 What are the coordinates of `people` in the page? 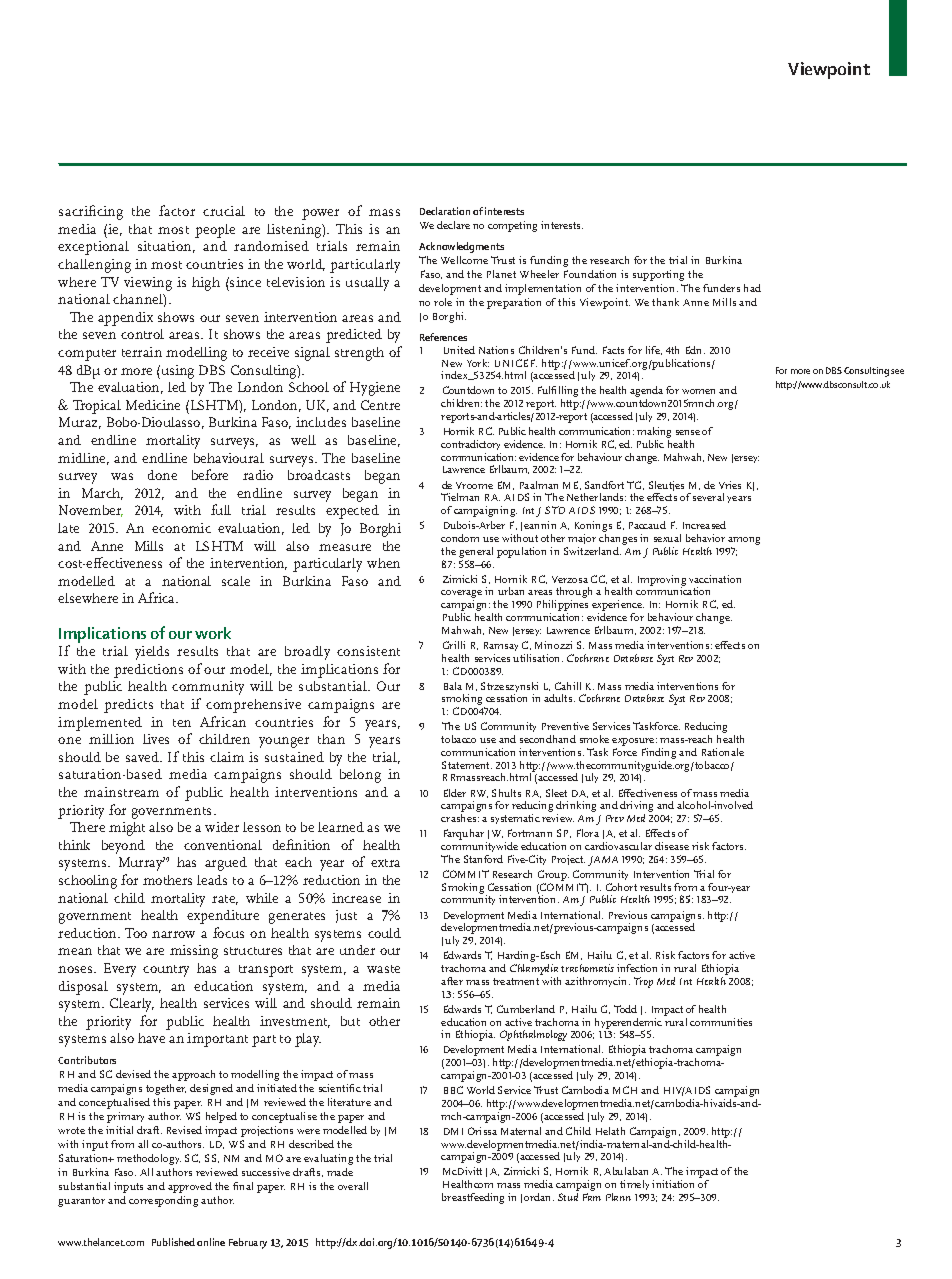 It's located at (215, 231).
